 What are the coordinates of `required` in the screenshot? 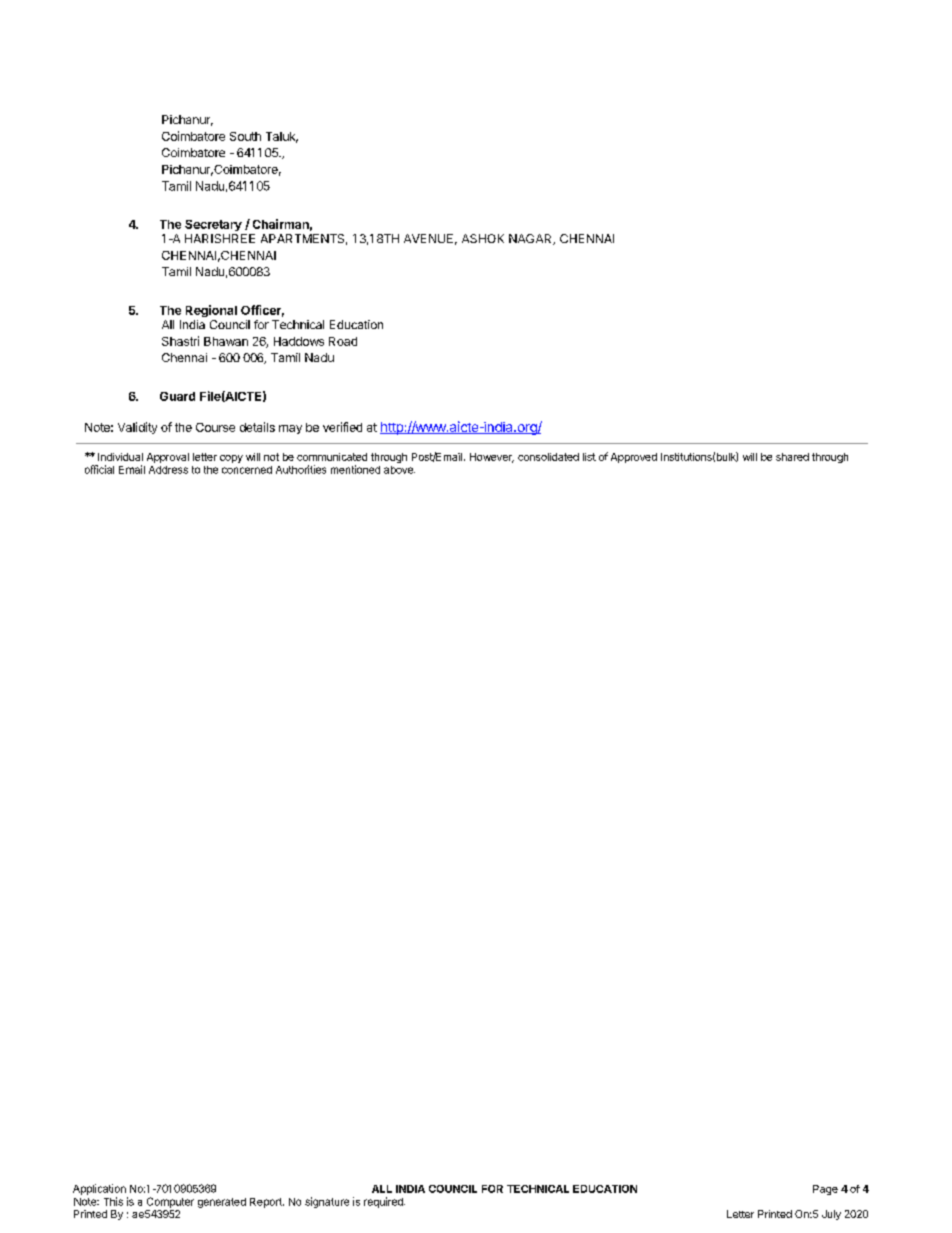 It's located at (384, 1202).
